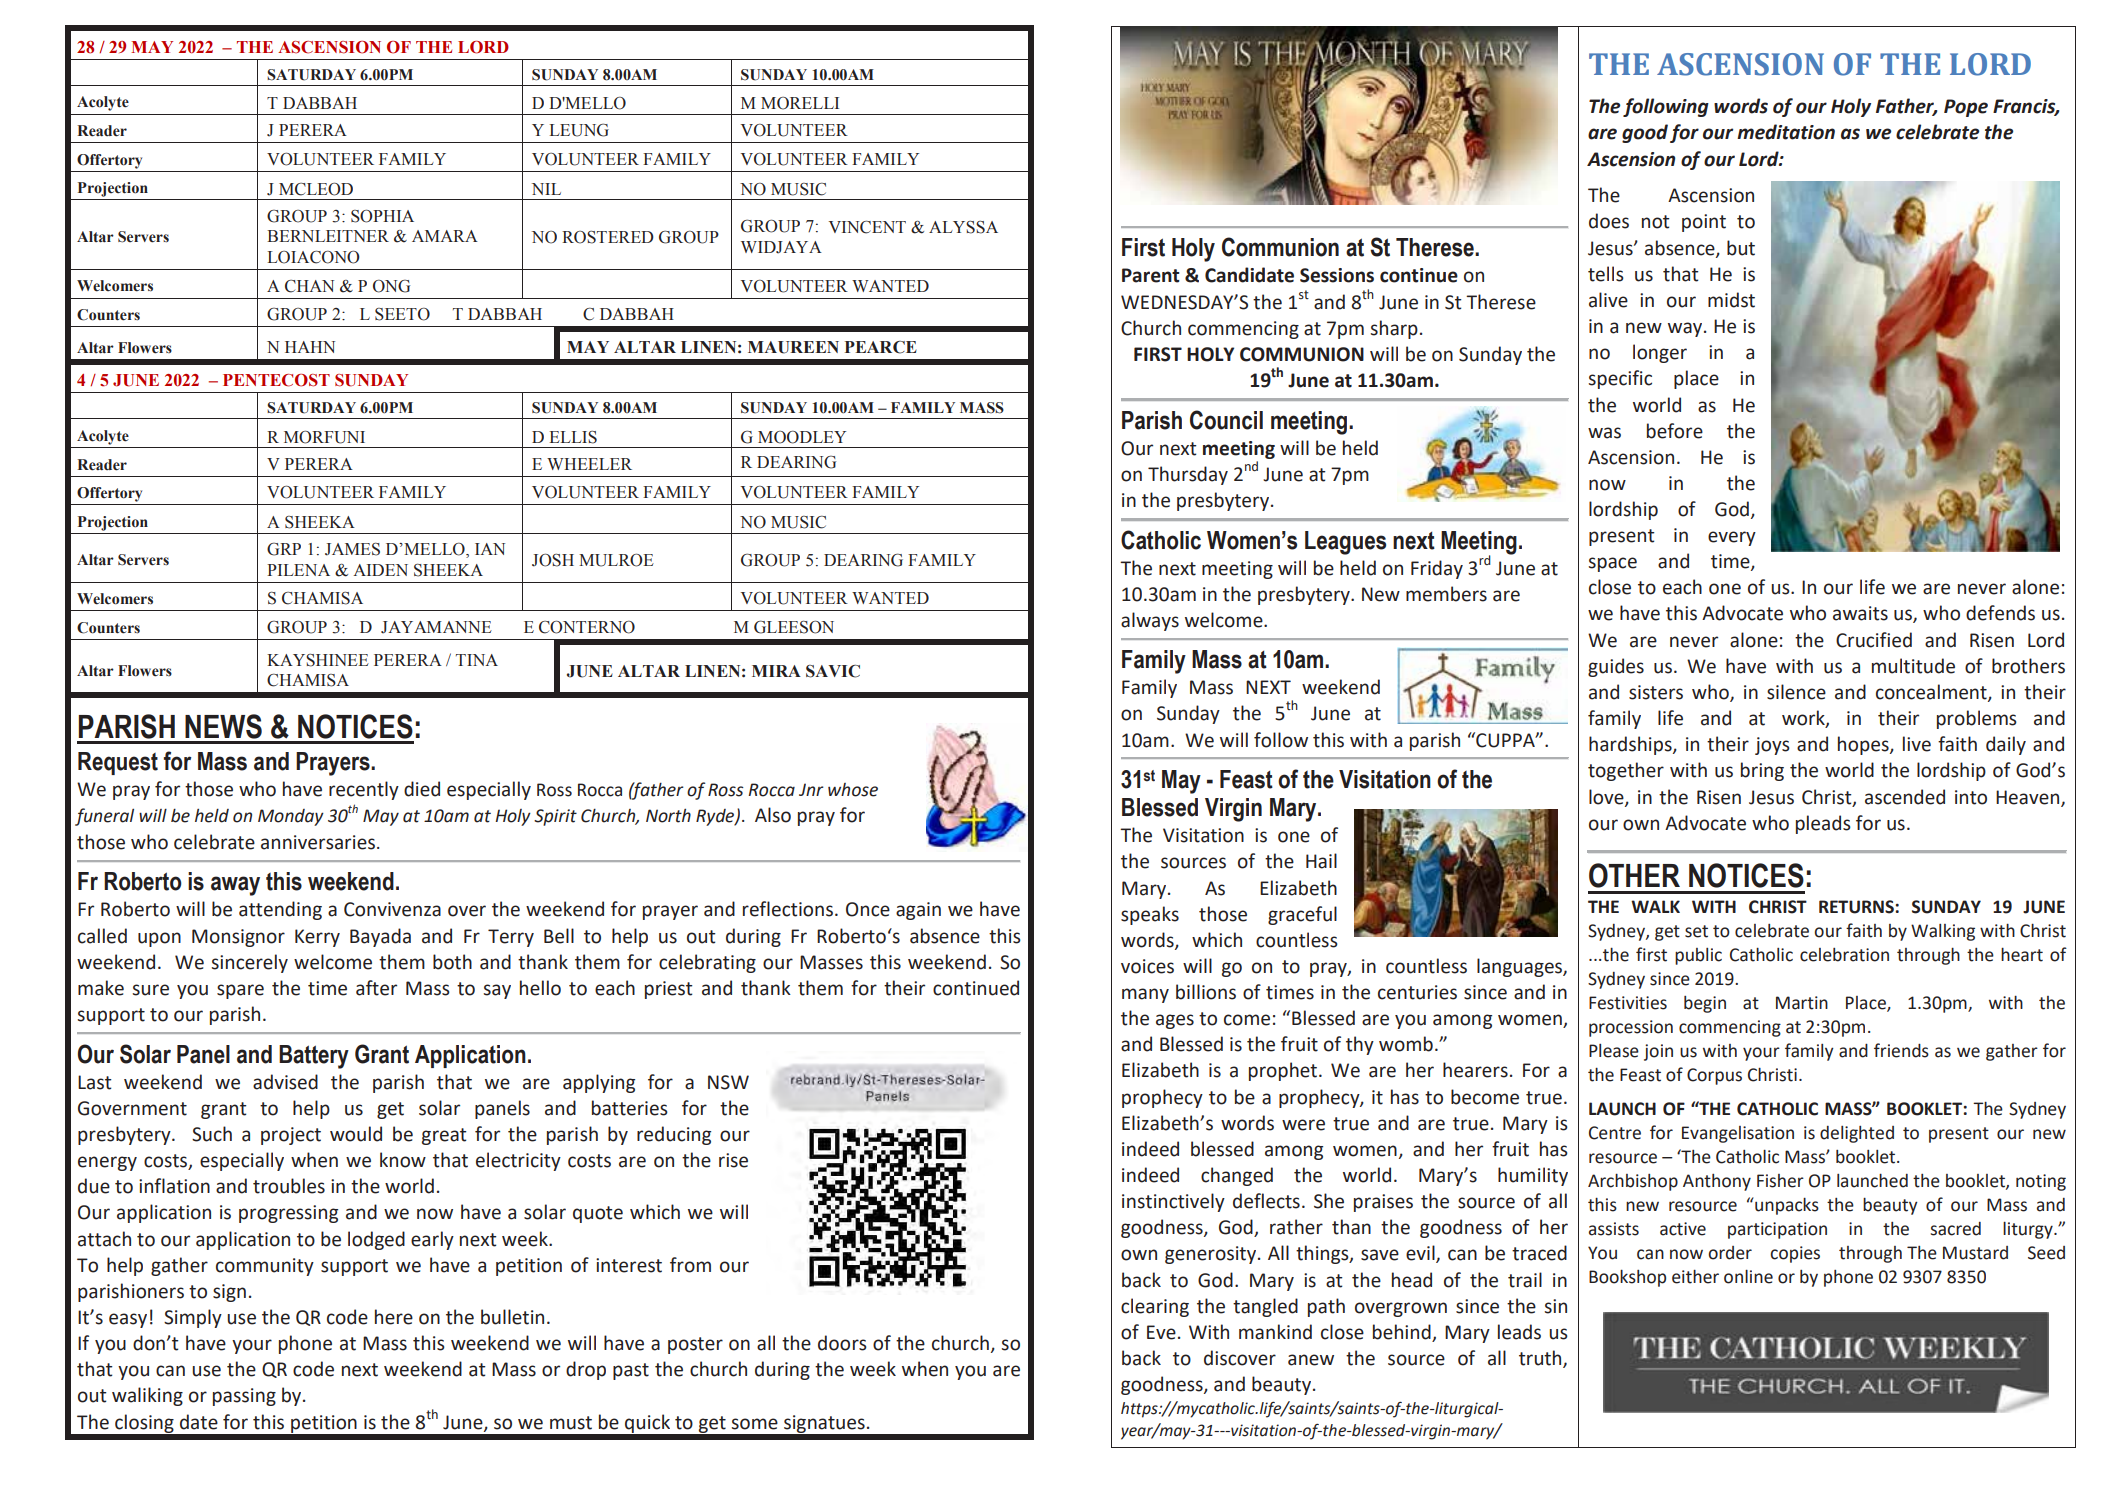 The image size is (2123, 1502). Describe the element at coordinates (376, 988) in the screenshot. I see `after` at that location.
